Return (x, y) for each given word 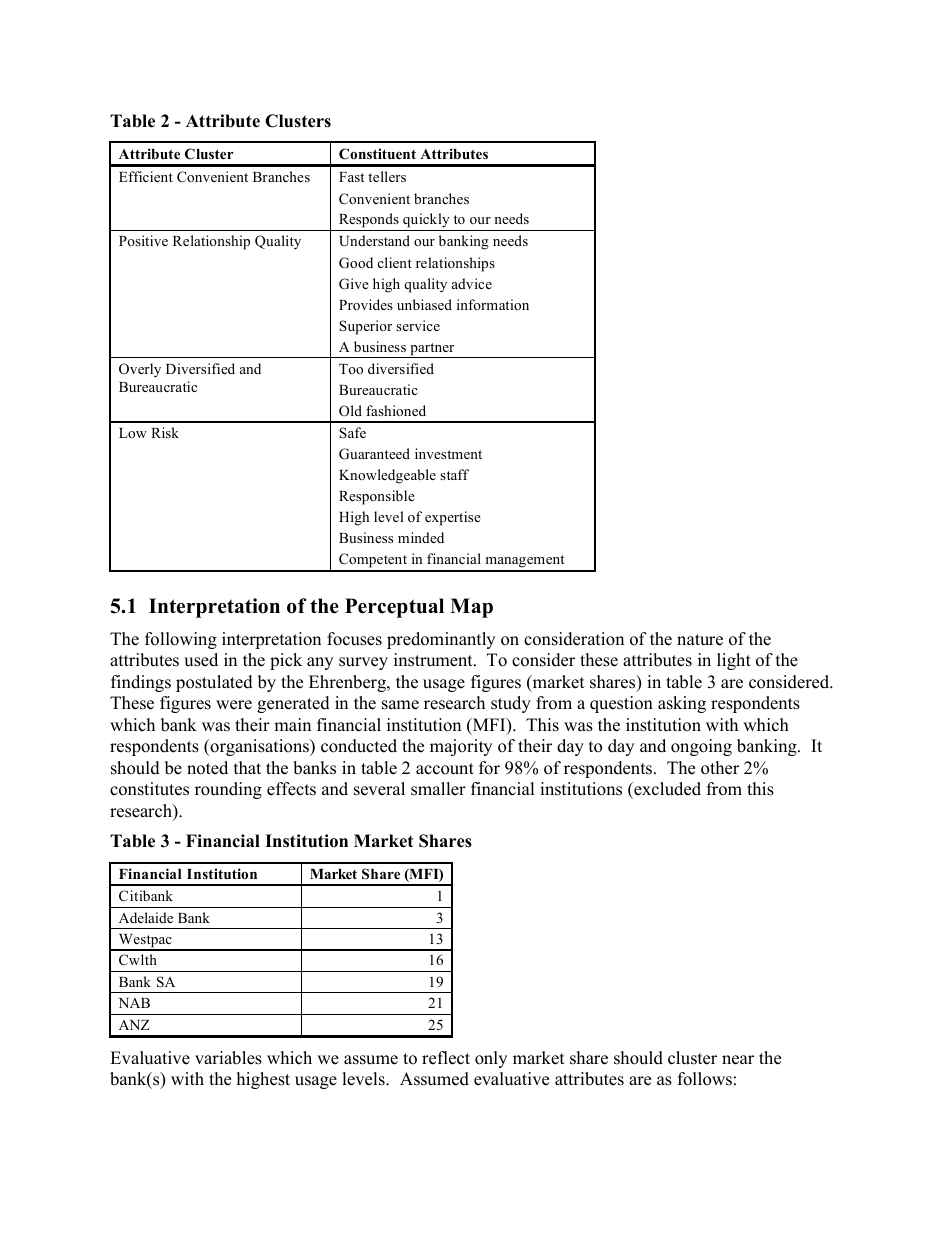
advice (472, 283)
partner (432, 350)
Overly (140, 370)
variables (228, 1058)
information (493, 304)
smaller (438, 789)
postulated (214, 683)
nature (700, 640)
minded (421, 537)
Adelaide (146, 917)
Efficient (146, 176)
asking (682, 704)
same (400, 705)
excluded (666, 789)
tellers (387, 176)
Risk (165, 432)
